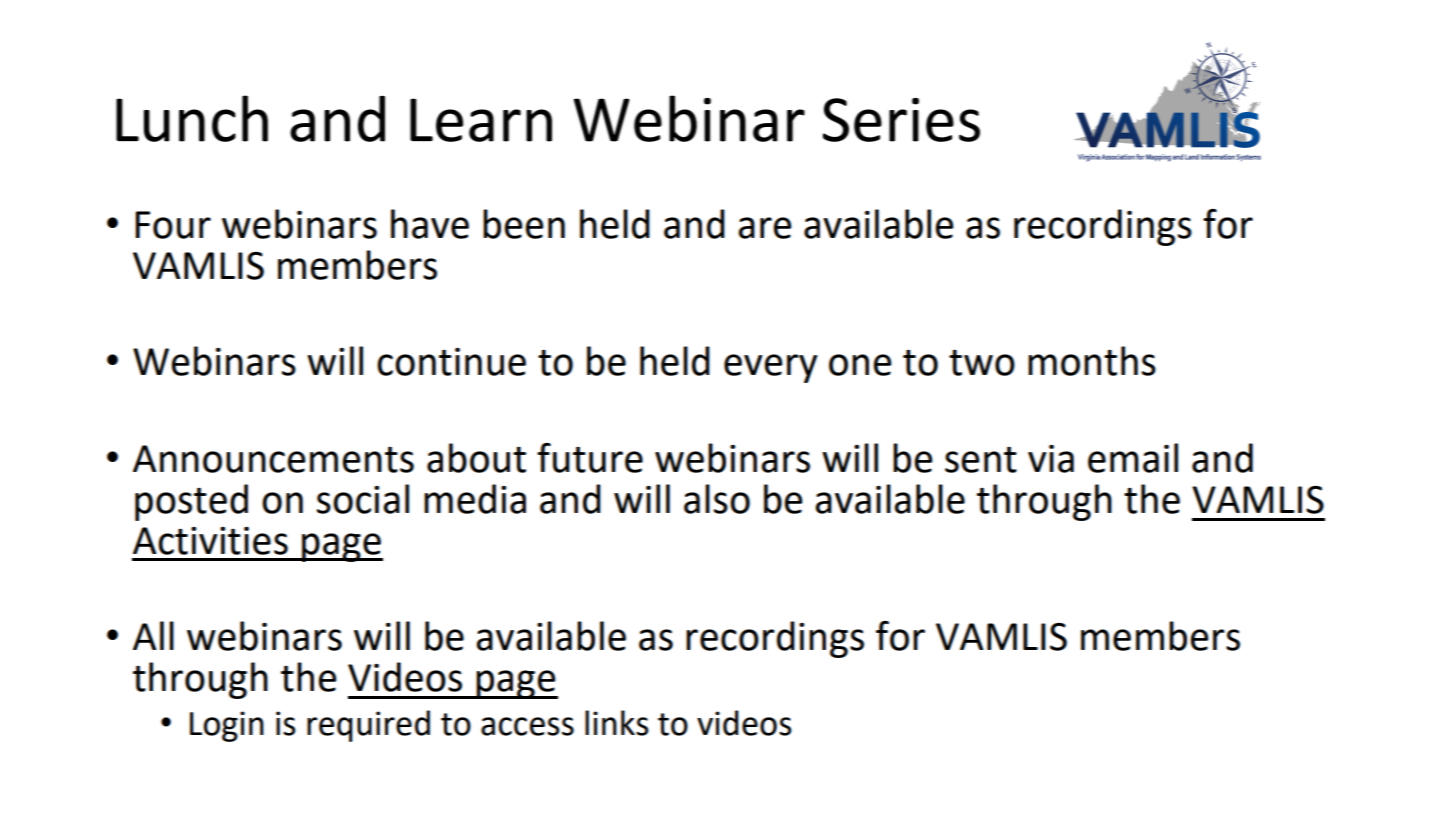 The image size is (1456, 819). Describe the element at coordinates (590, 458) in the document. I see `future` at that location.
